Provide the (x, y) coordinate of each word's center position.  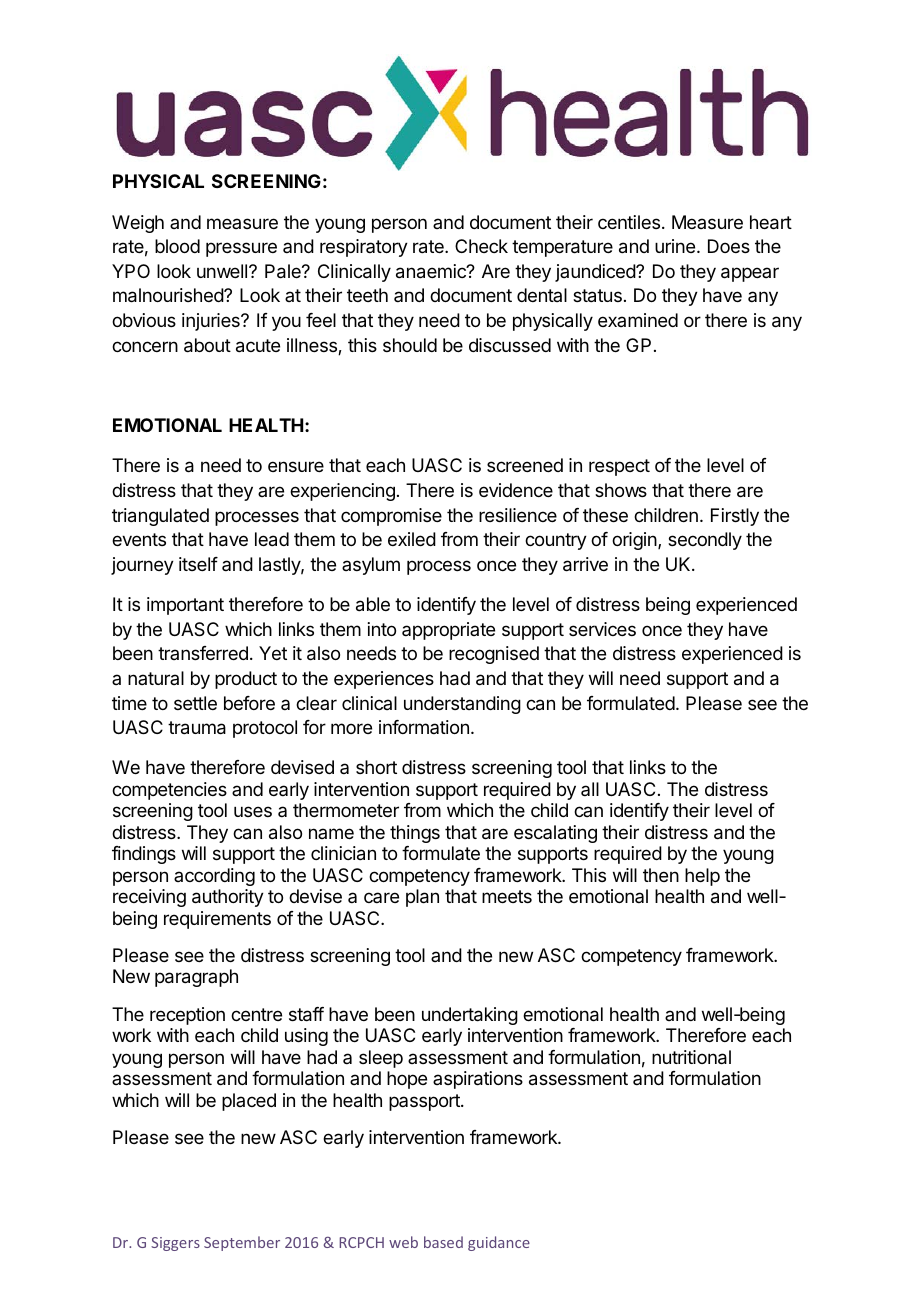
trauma (197, 728)
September (242, 1243)
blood (177, 246)
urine (675, 246)
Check (481, 246)
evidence (516, 490)
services (602, 629)
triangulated (160, 517)
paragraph (196, 978)
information (424, 727)
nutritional (691, 1057)
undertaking (470, 1016)
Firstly (735, 517)
